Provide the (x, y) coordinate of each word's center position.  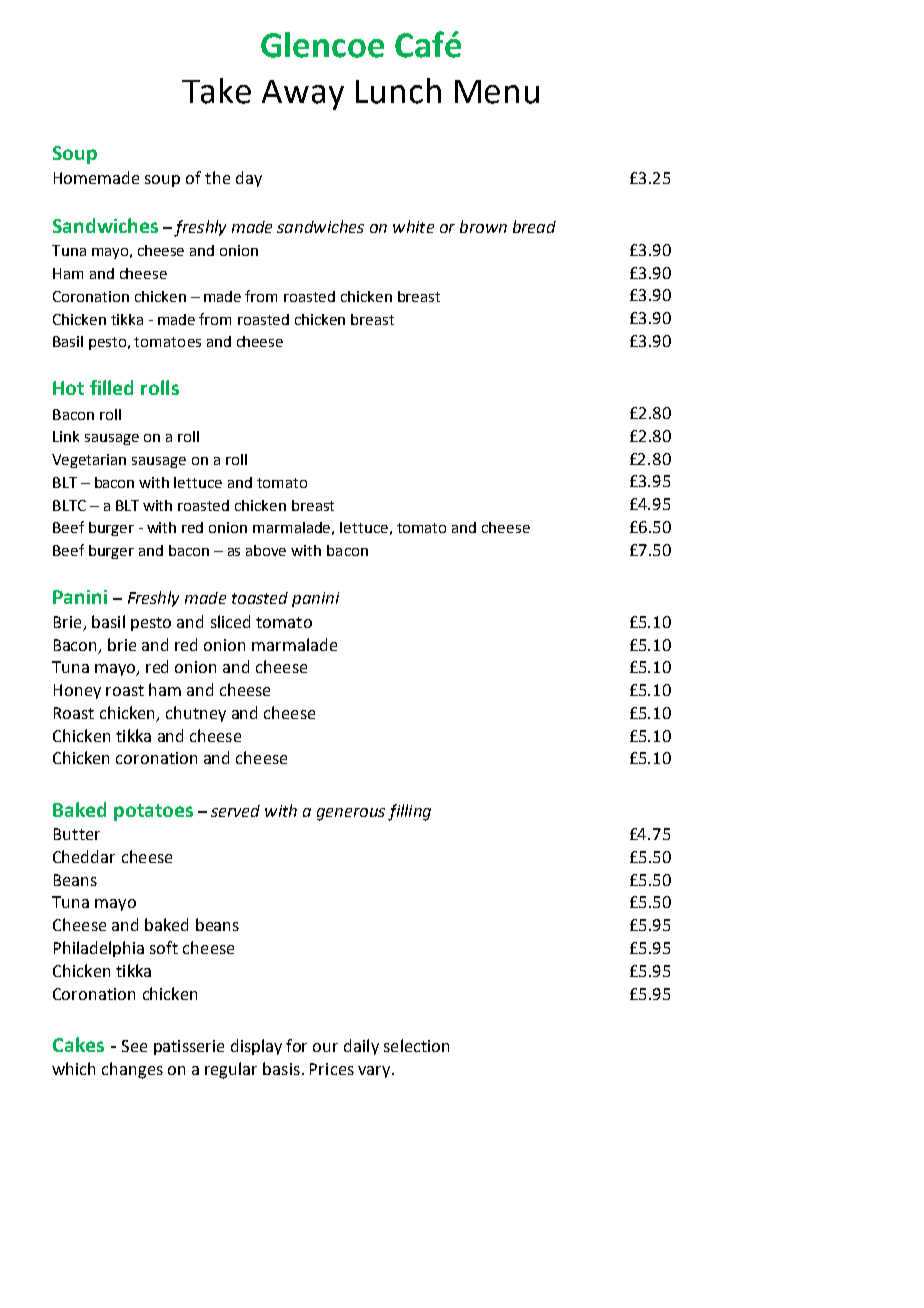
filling (409, 812)
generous (351, 814)
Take (216, 91)
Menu (497, 92)
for (296, 1045)
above (266, 550)
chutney (196, 714)
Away (303, 95)
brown (483, 226)
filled (111, 387)
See (134, 1046)
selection (416, 1045)
